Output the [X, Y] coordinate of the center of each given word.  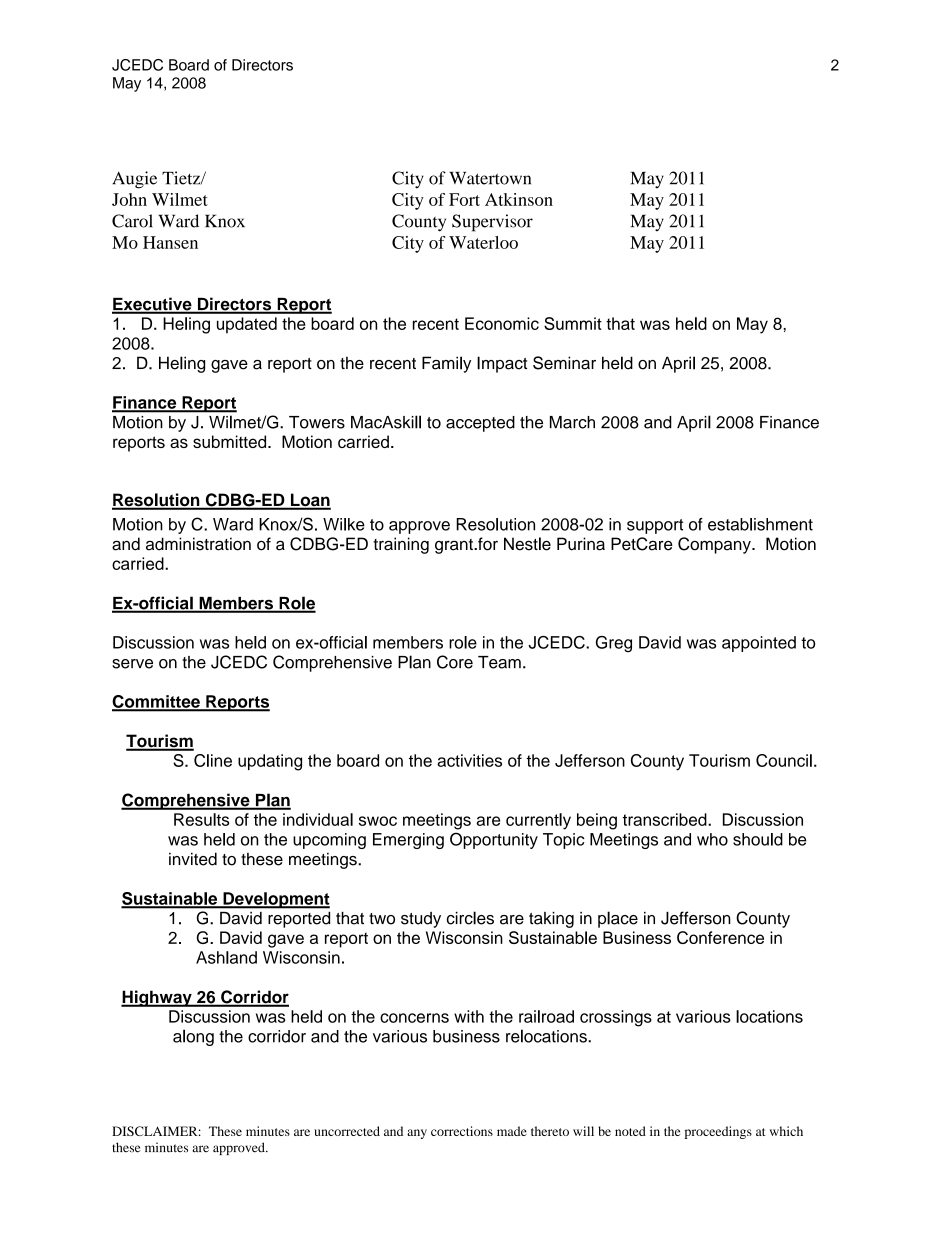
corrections [462, 1131]
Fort [464, 199]
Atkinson [519, 199]
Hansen [170, 242]
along [193, 1037]
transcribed [666, 819]
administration [198, 544]
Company [715, 545]
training [401, 545]
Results [201, 819]
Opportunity [494, 840]
